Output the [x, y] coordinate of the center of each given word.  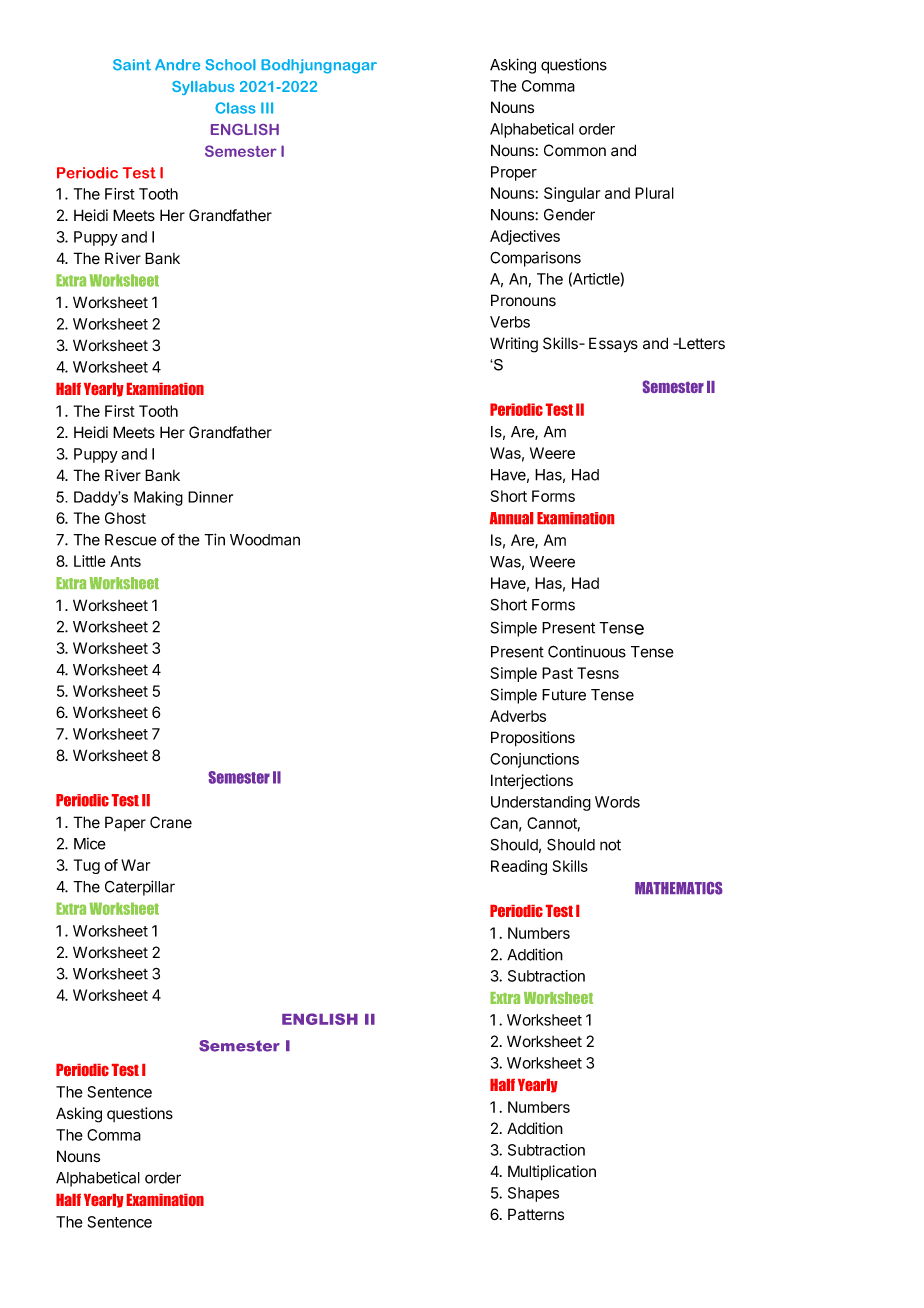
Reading [519, 867]
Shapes [533, 1194]
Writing [514, 345]
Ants [125, 561]
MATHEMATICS [679, 888]
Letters [701, 344]
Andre [177, 65]
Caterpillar [140, 888]
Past [557, 673]
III [267, 108]
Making [158, 498]
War [135, 865]
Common [575, 150]
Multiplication [552, 1173]
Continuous [587, 651]
